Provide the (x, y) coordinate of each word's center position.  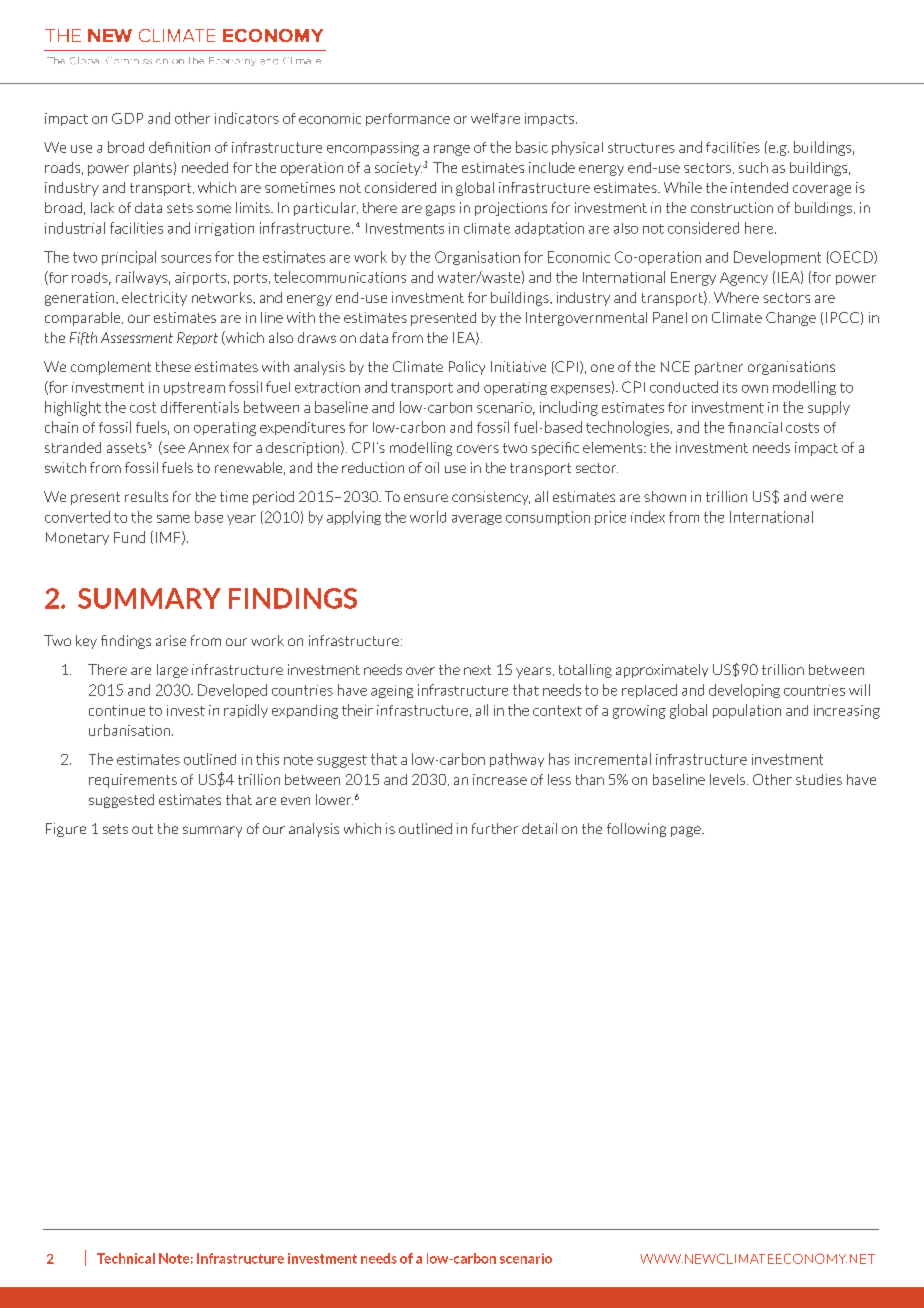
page (687, 831)
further (495, 828)
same (173, 519)
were (827, 498)
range (452, 150)
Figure (66, 830)
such (753, 167)
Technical (126, 1258)
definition (179, 147)
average (477, 520)
